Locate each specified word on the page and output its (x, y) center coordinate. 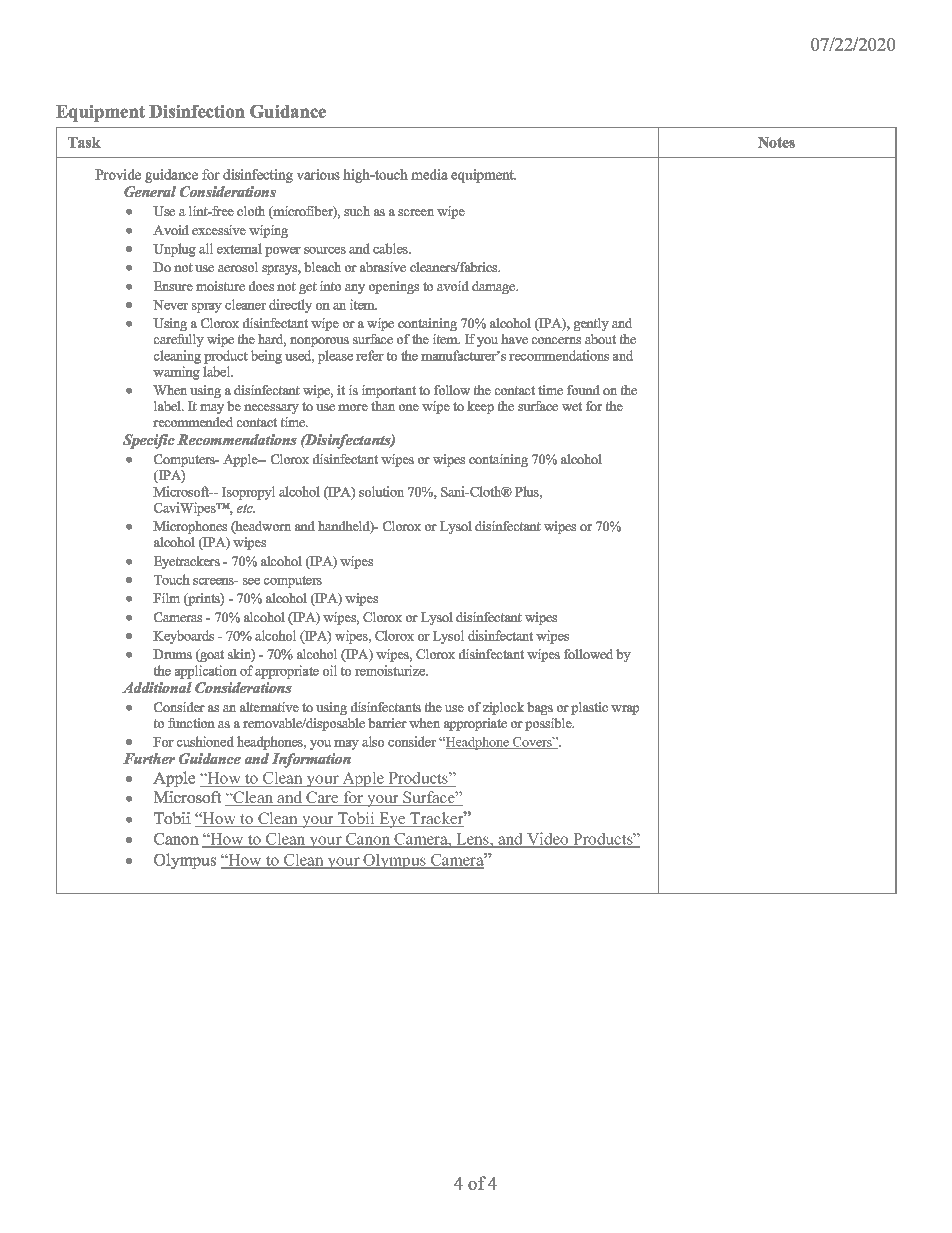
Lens (472, 840)
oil (330, 670)
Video (548, 840)
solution (381, 491)
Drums (172, 654)
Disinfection (197, 111)
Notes (776, 142)
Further (149, 758)
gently (591, 324)
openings (394, 287)
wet (572, 406)
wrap (625, 710)
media (429, 174)
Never (170, 305)
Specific (149, 441)
